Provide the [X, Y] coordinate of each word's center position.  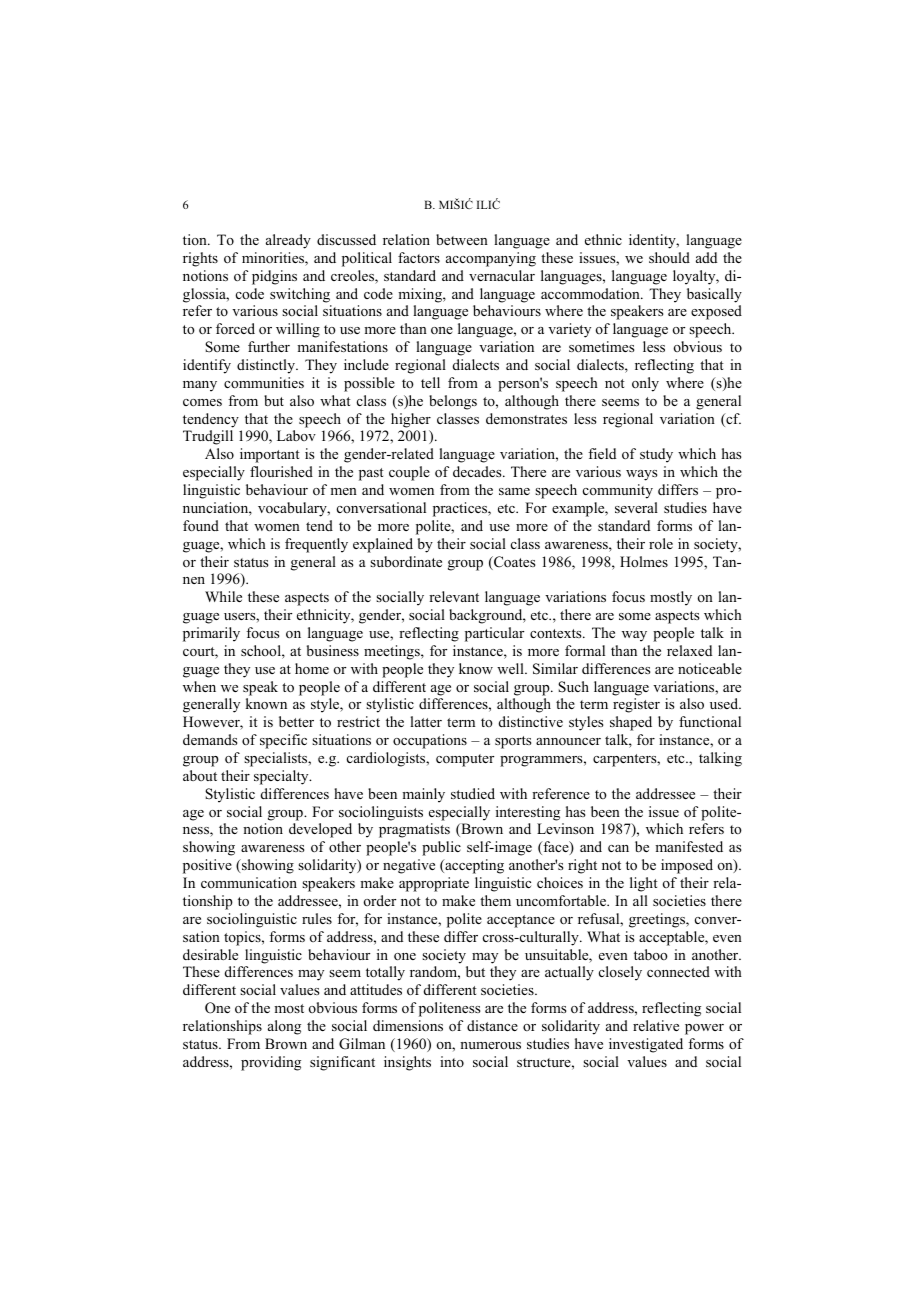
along [284, 1027]
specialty [282, 777]
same [514, 491]
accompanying [491, 259]
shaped [631, 723]
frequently [316, 545]
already [288, 241]
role [661, 543]
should [669, 257]
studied [473, 793]
